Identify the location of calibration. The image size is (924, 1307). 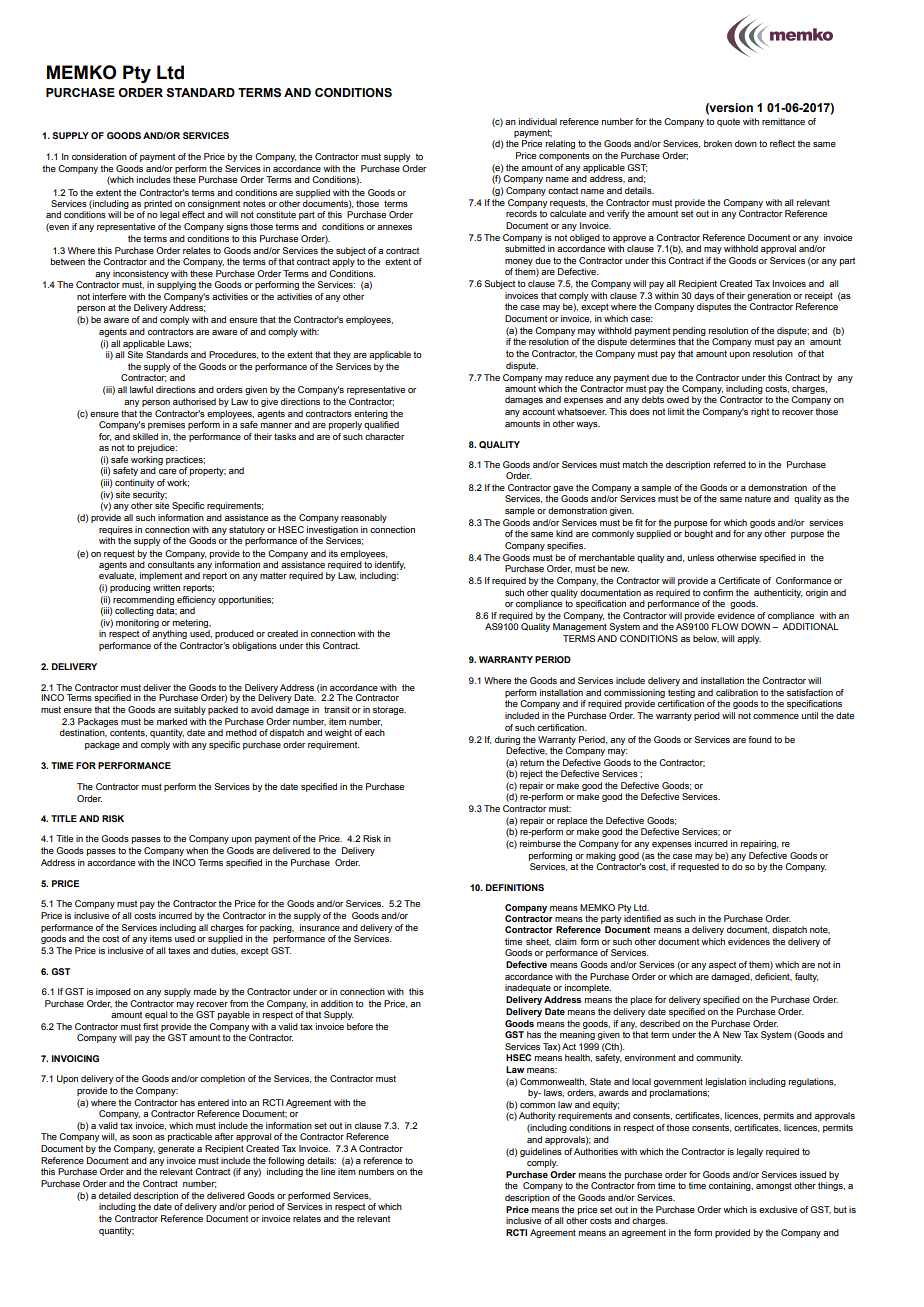
(737, 692).
